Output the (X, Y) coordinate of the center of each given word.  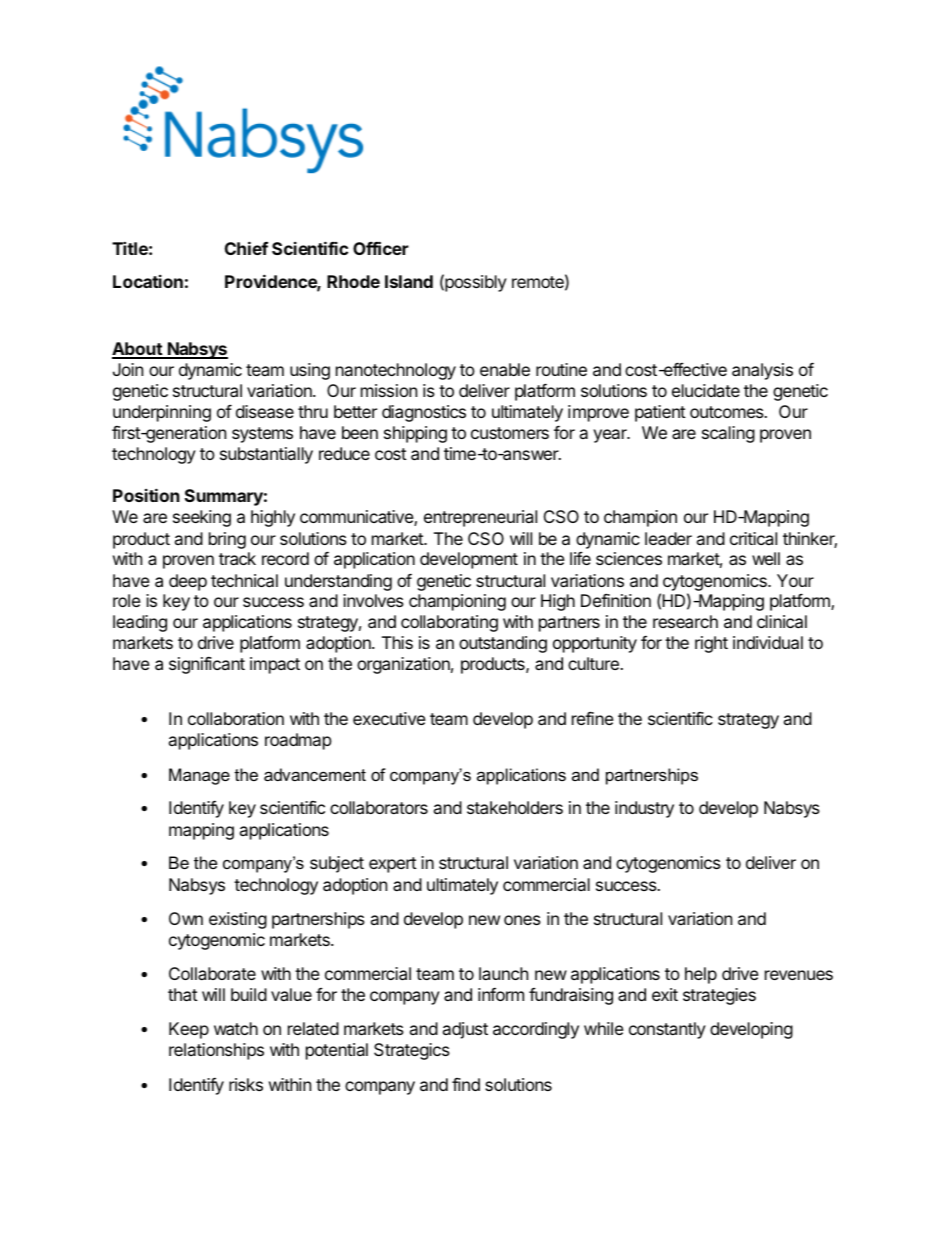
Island (409, 281)
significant (207, 665)
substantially (266, 455)
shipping (415, 434)
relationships (216, 1051)
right (711, 644)
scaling (728, 434)
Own (186, 918)
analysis (762, 371)
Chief (246, 248)
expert (393, 865)
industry (644, 809)
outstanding (503, 644)
